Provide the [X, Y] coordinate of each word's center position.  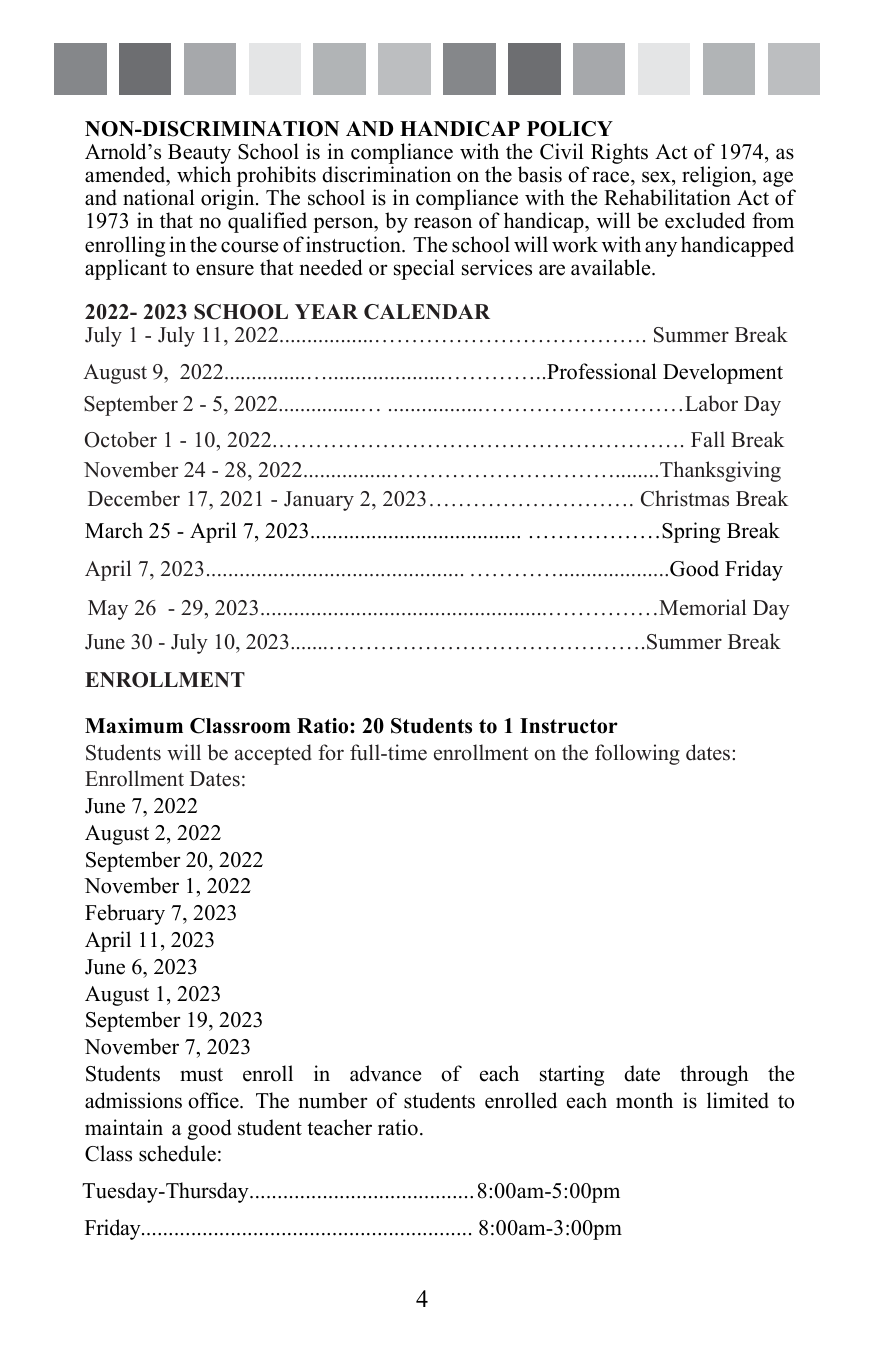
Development [723, 373]
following [637, 754]
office [214, 1100]
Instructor [569, 726]
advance [385, 1073]
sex [657, 177]
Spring [691, 532]
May [108, 610]
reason [443, 223]
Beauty [199, 155]
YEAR [326, 311]
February [125, 914]
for [331, 752]
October [121, 439]
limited [738, 1100]
